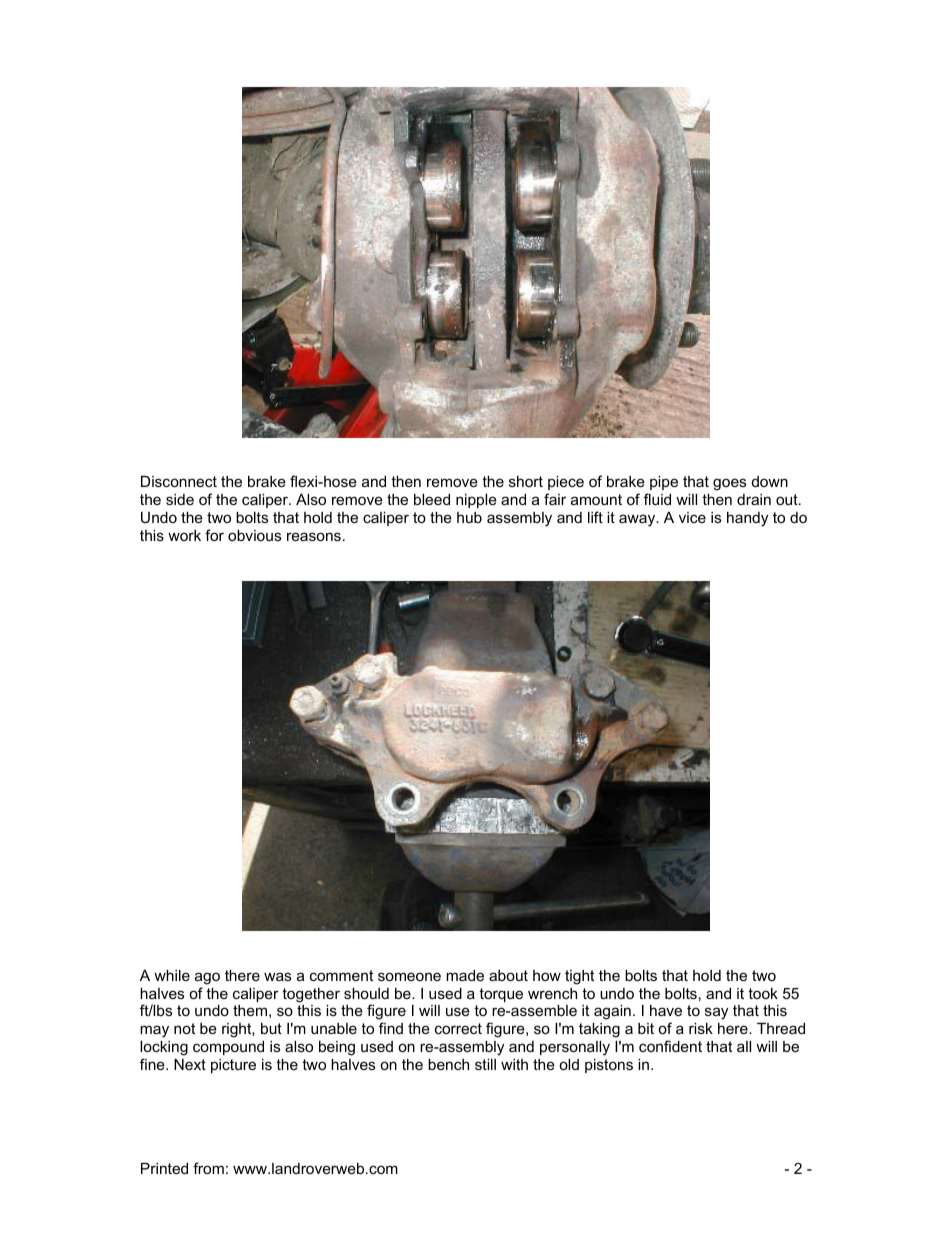  I want to click on side, so click(180, 499).
